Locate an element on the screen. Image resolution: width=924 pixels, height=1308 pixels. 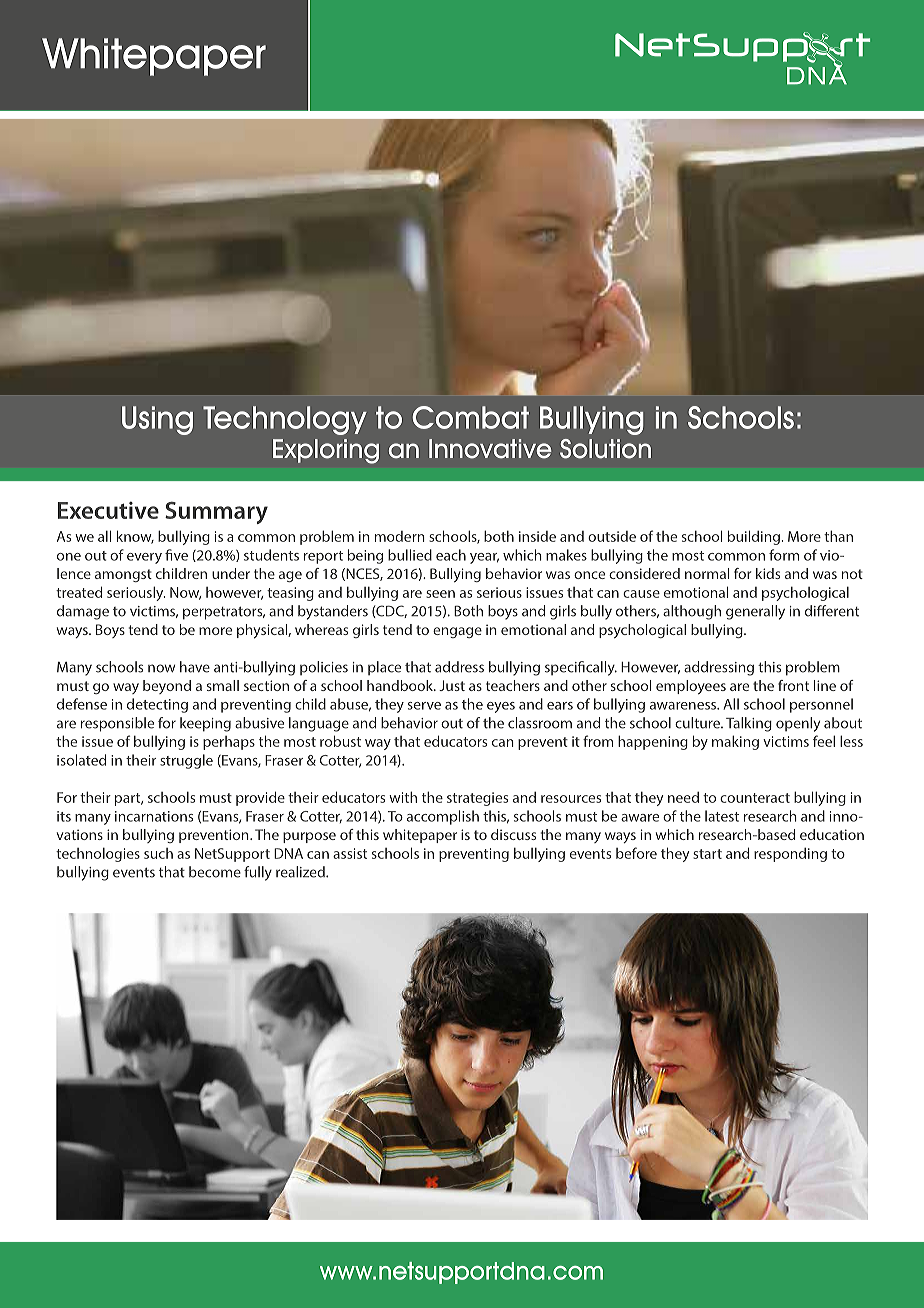
kids is located at coordinates (768, 573).
